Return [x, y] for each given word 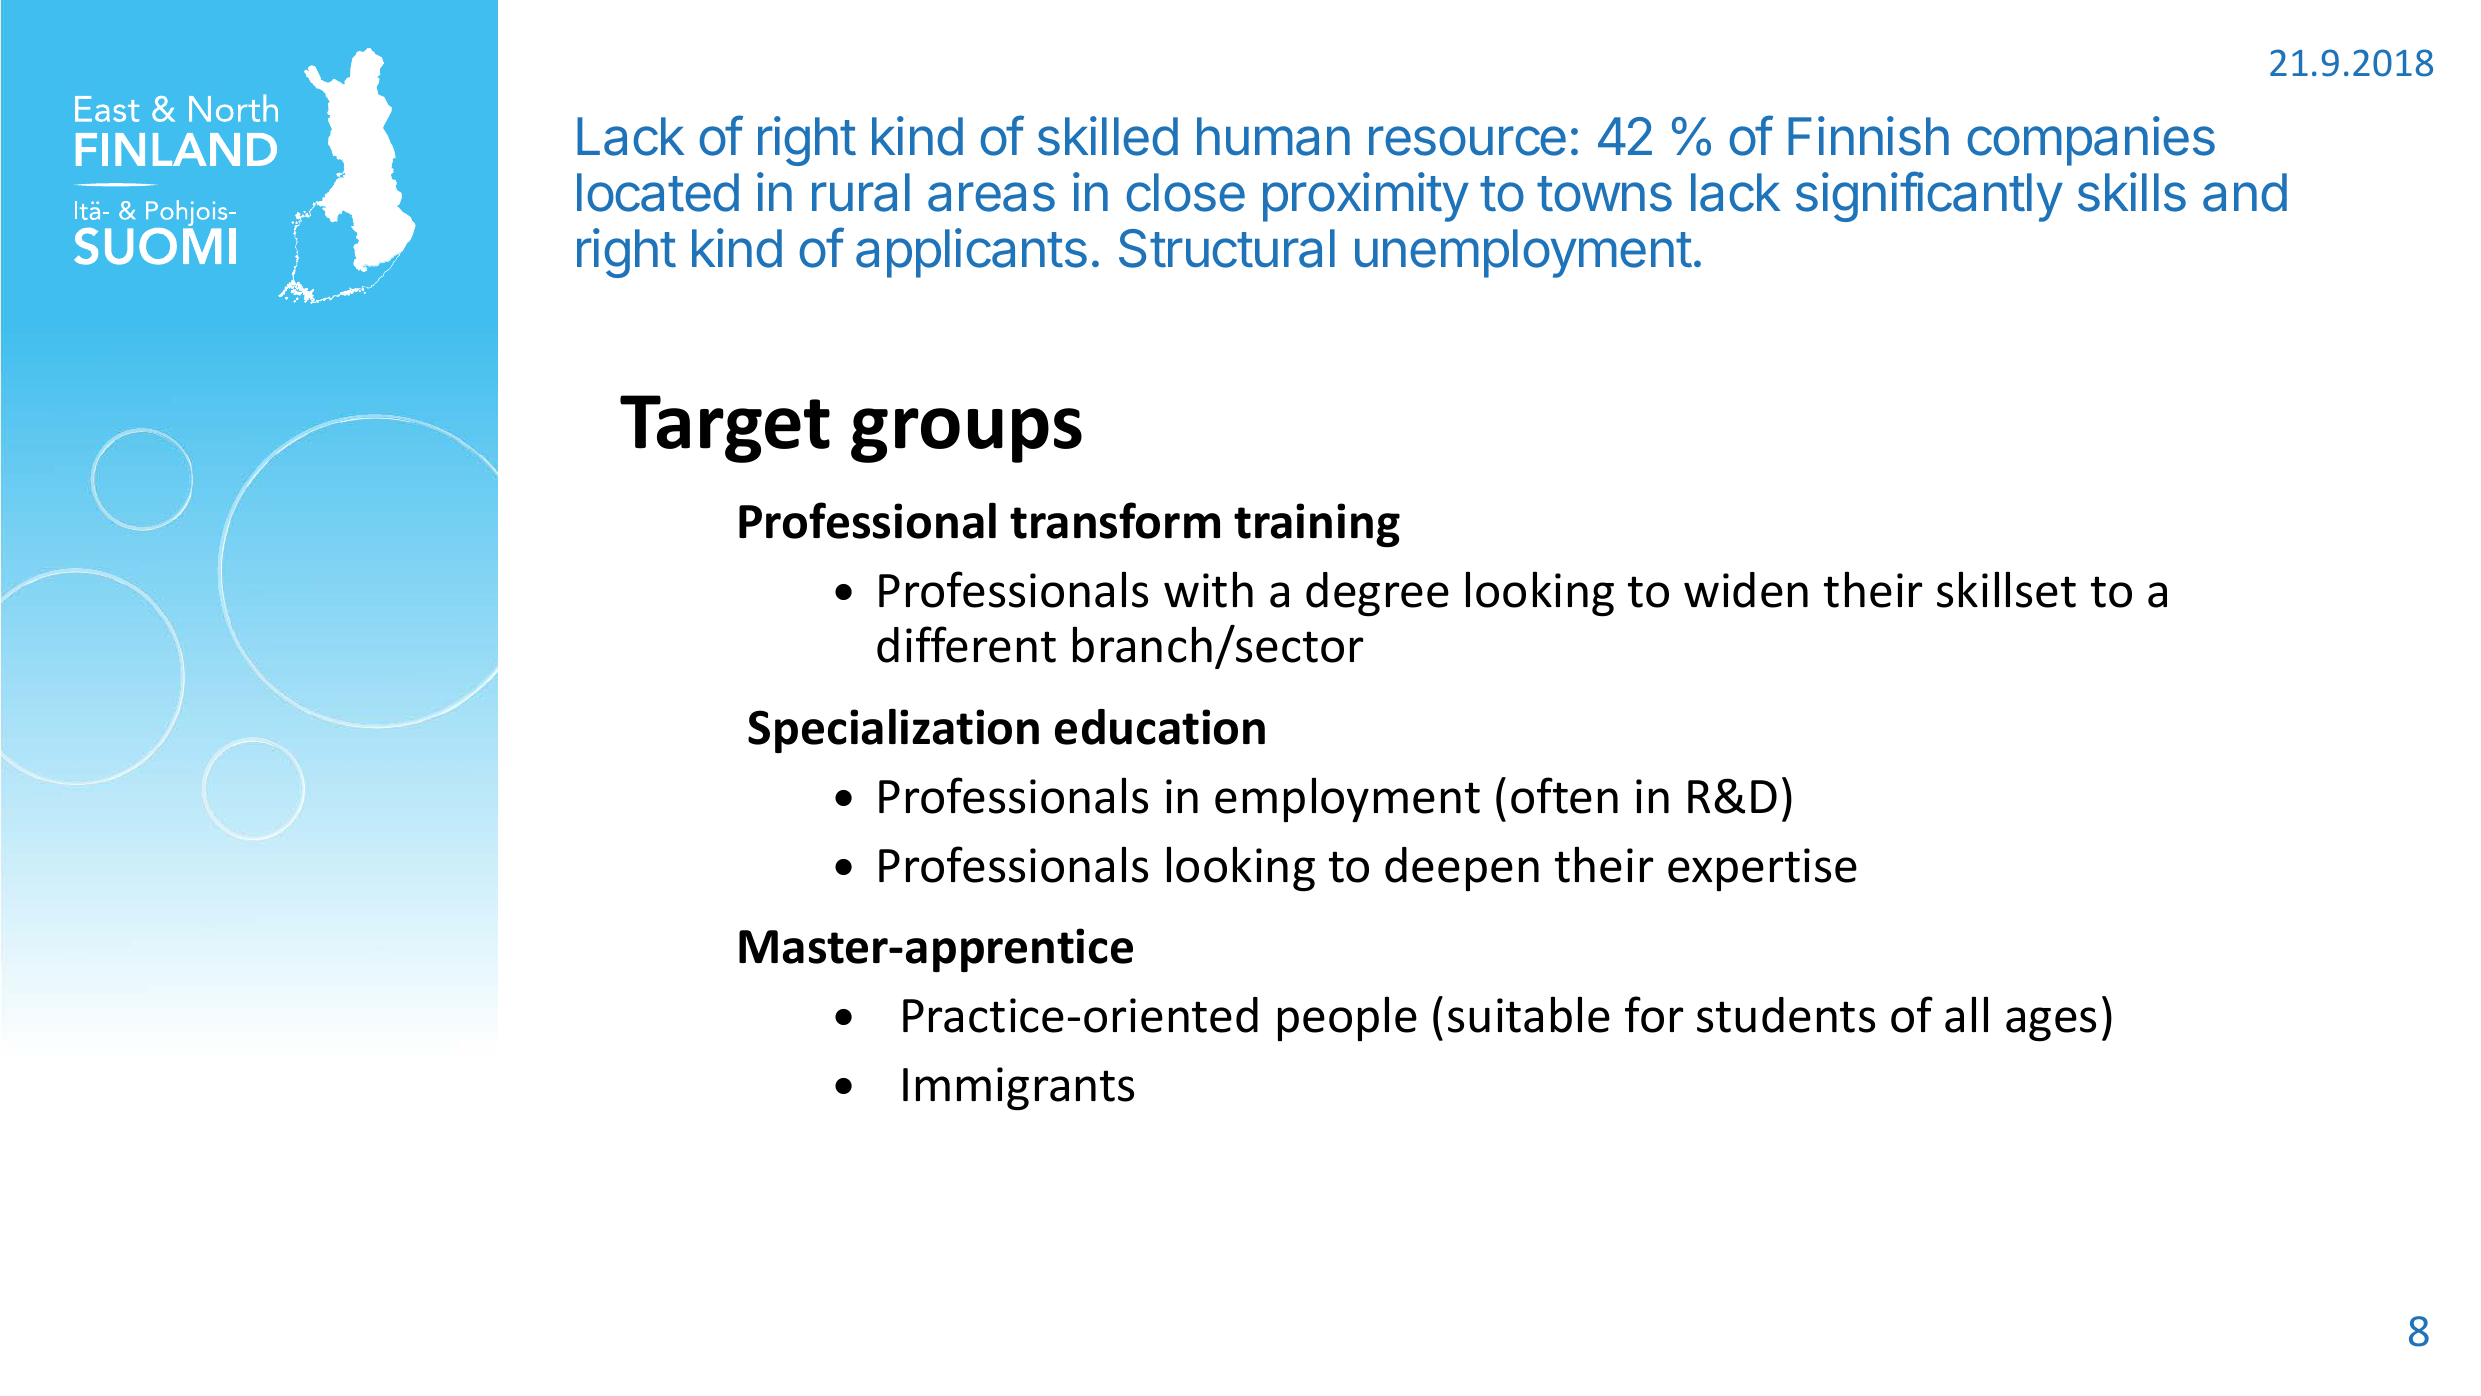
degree [1377, 594]
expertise [1762, 870]
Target [725, 429]
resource [1467, 141]
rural [861, 192]
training [1317, 525]
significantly [1929, 196]
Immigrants [1018, 1089]
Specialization [893, 730]
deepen [1462, 869]
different [966, 644]
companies [2091, 141]
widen [1746, 590]
